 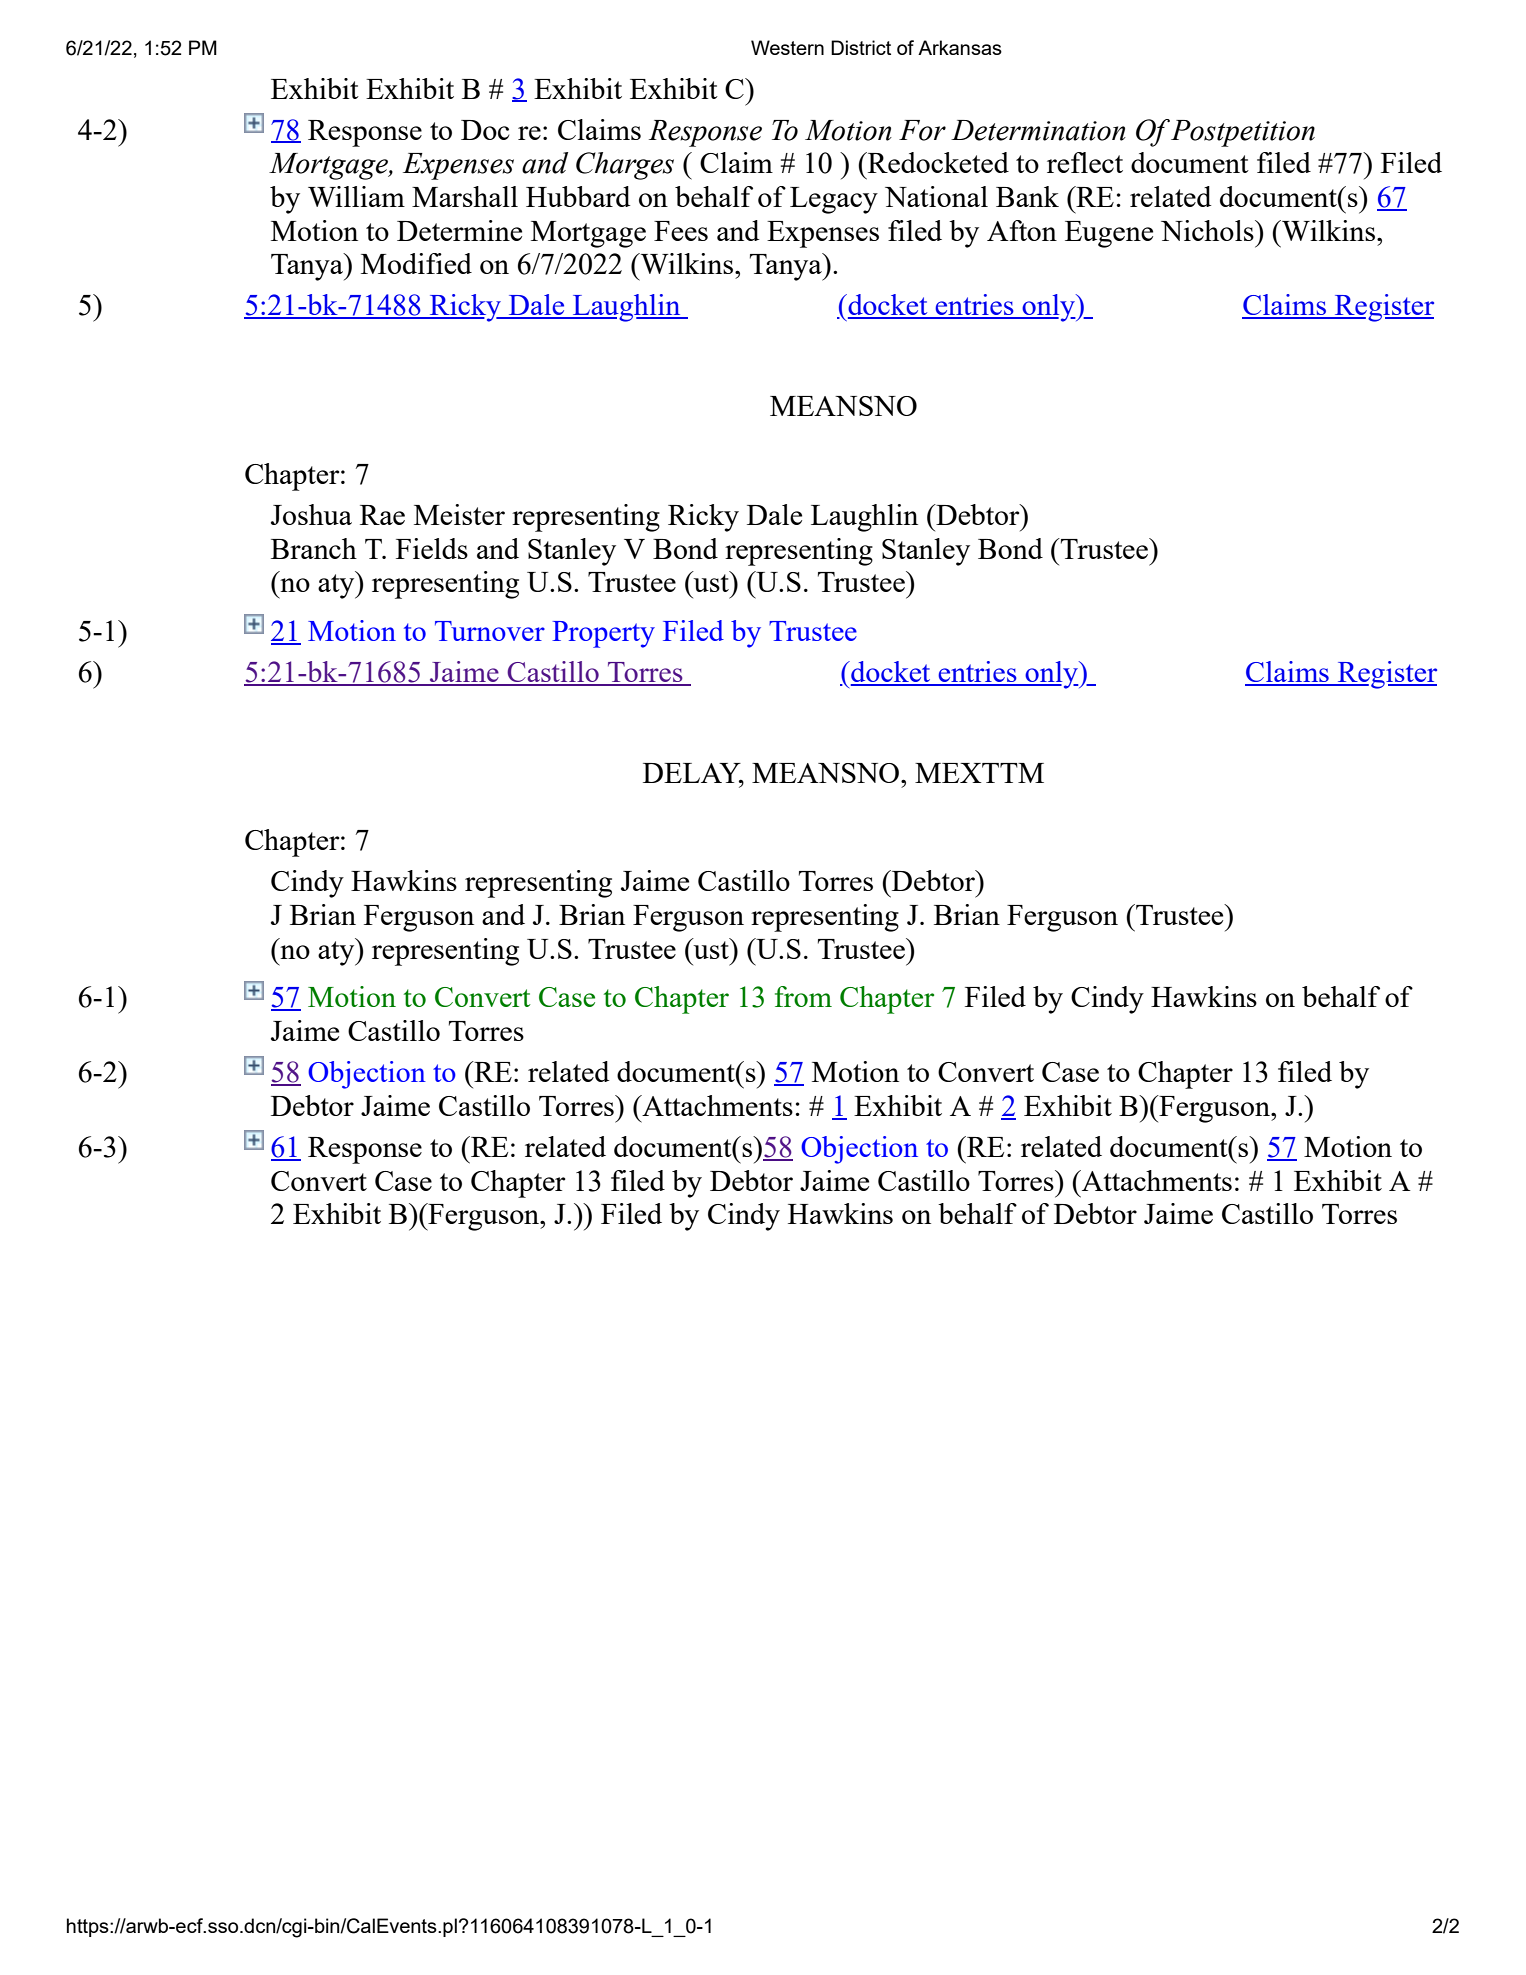 I want to click on Marshall, so click(x=465, y=196).
